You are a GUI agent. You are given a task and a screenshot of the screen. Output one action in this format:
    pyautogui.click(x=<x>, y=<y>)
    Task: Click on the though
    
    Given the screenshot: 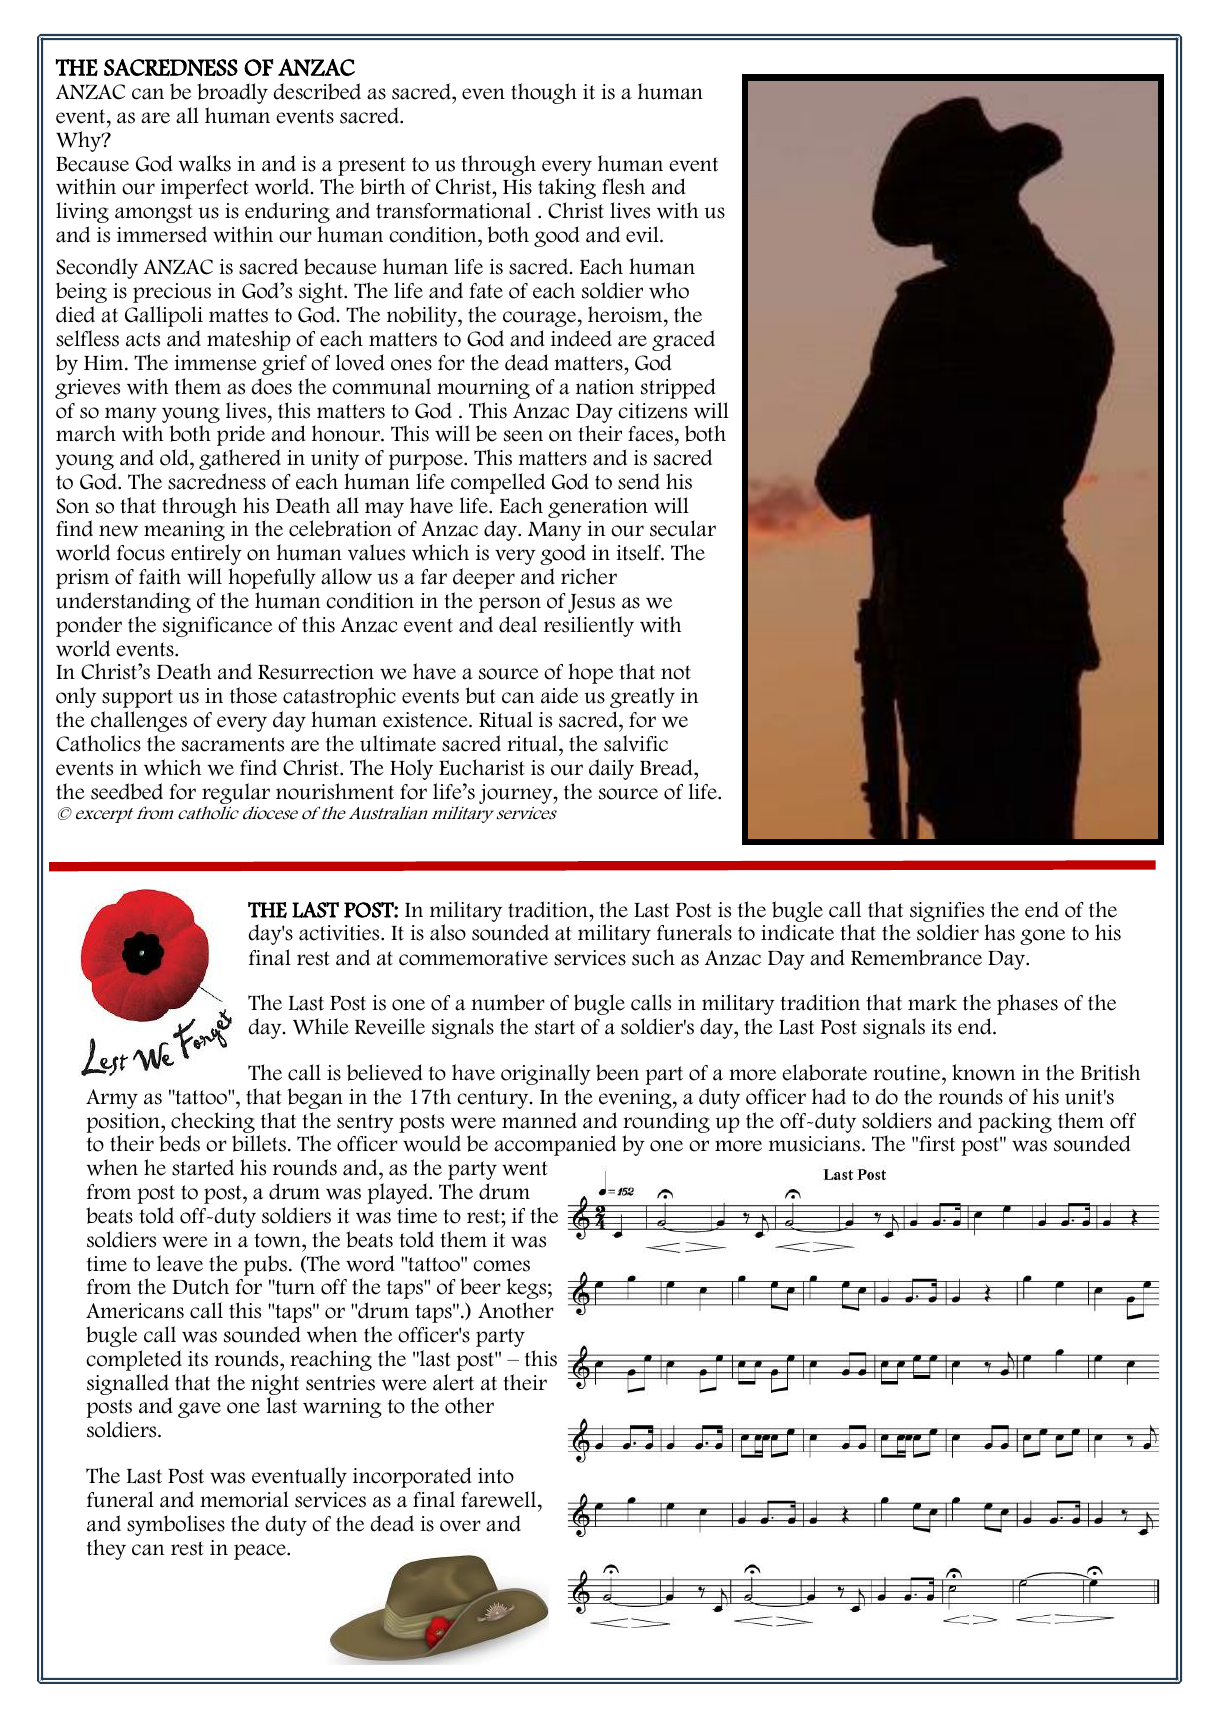 What is the action you would take?
    pyautogui.click(x=544, y=93)
